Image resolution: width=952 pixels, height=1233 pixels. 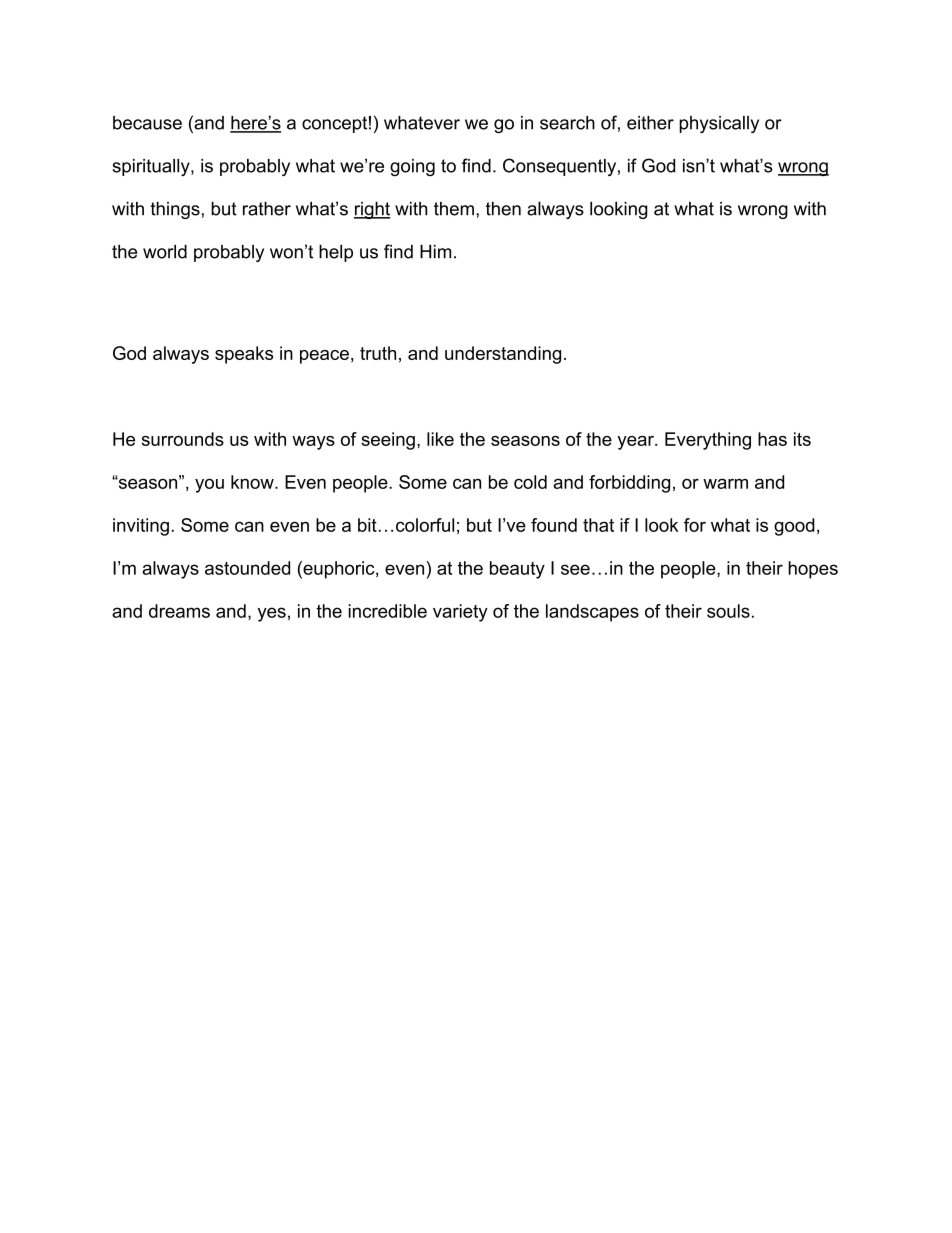 What do you see at coordinates (567, 123) in the image?
I see `search` at bounding box center [567, 123].
